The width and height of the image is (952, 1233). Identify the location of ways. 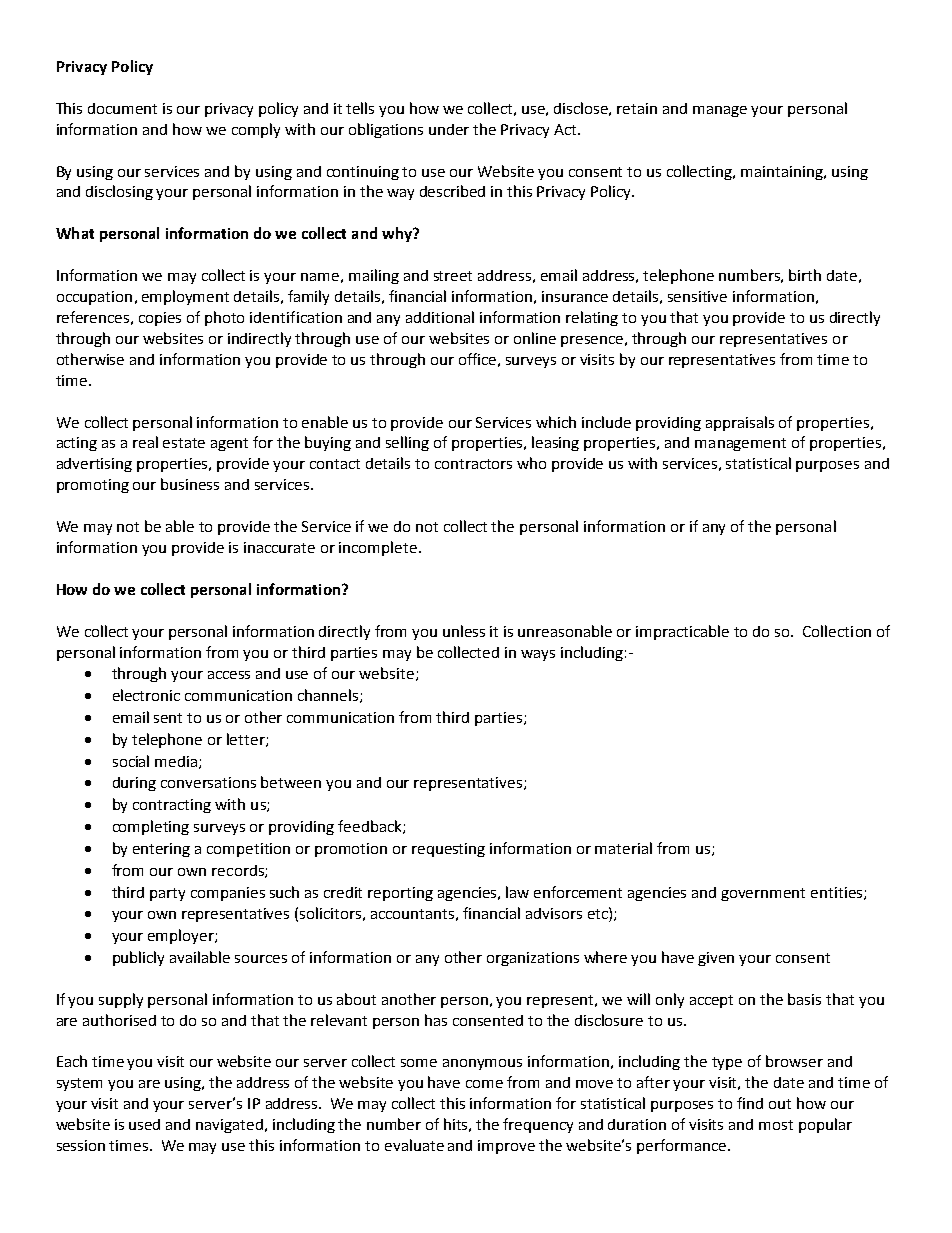
(538, 655).
